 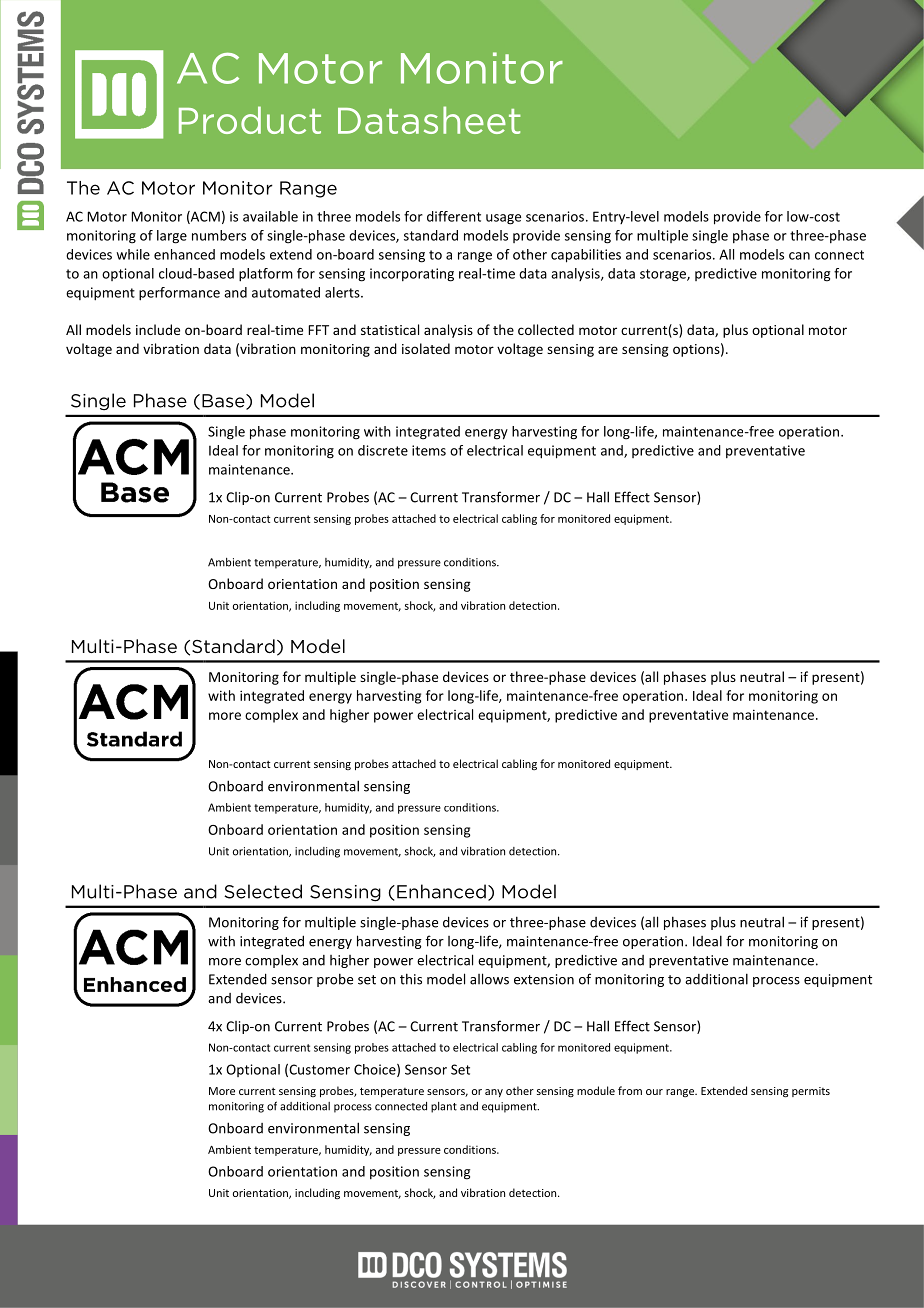 I want to click on our, so click(x=654, y=1092).
